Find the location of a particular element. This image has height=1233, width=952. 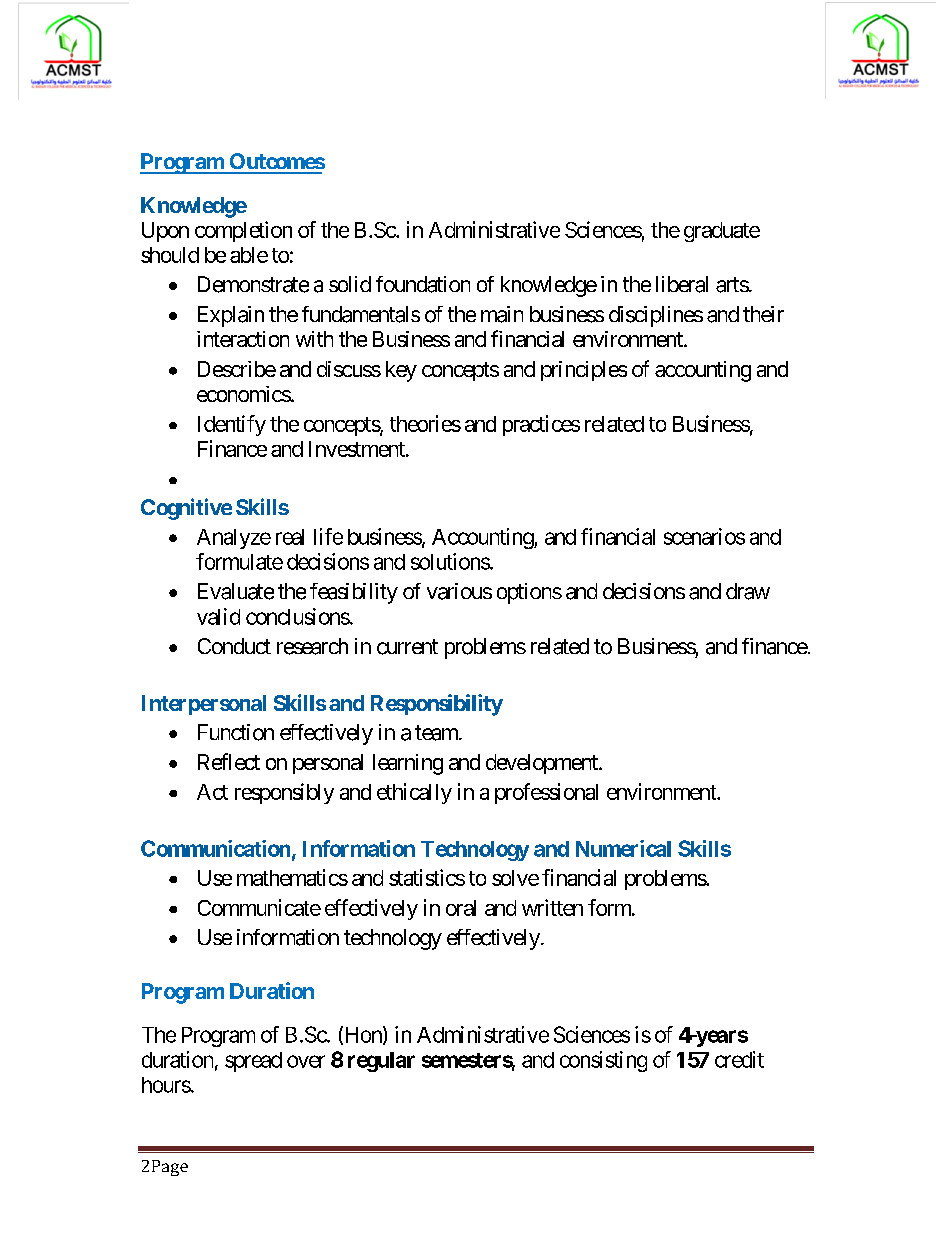

spread is located at coordinates (253, 1062).
